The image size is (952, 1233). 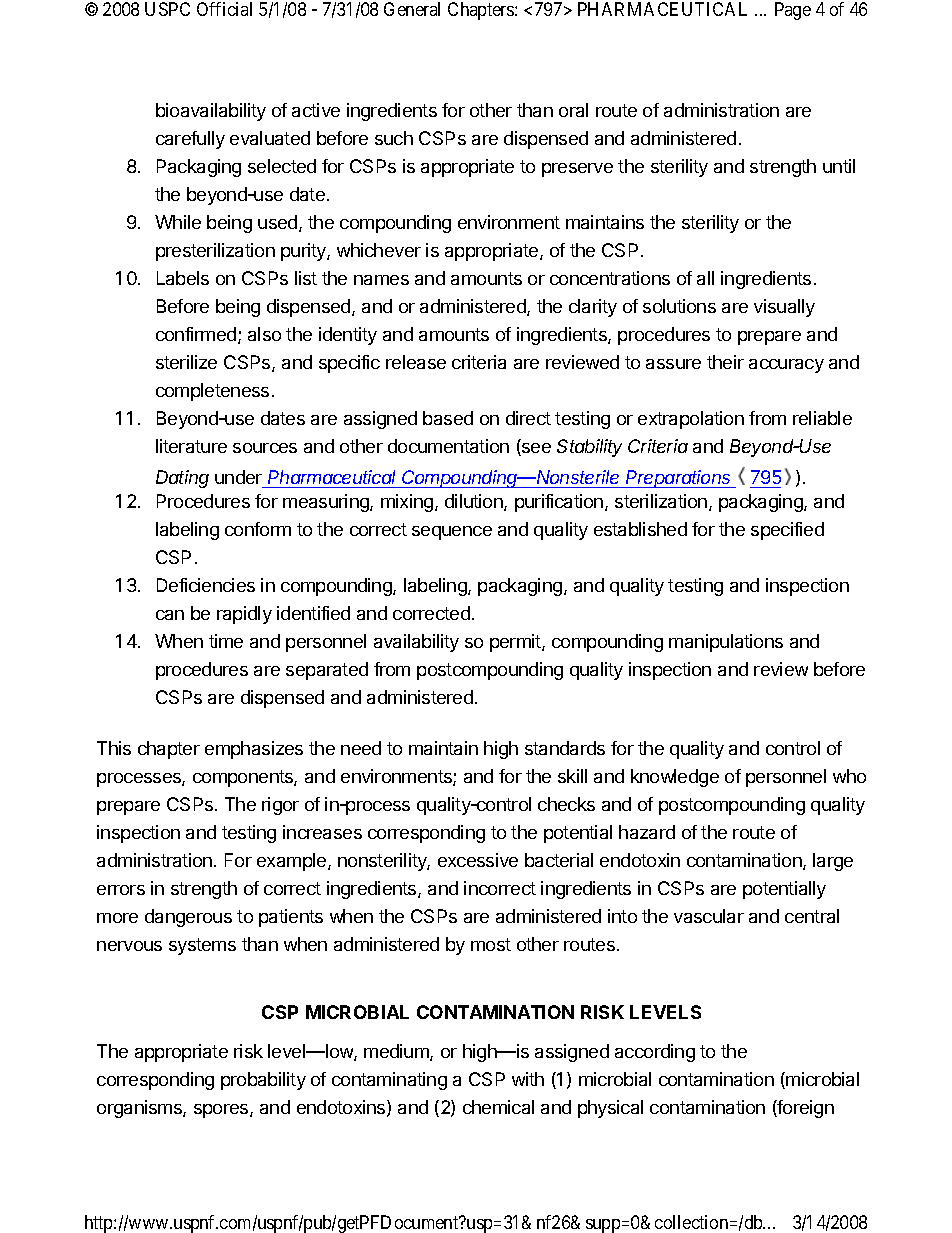 What do you see at coordinates (412, 9) in the image?
I see `General` at bounding box center [412, 9].
